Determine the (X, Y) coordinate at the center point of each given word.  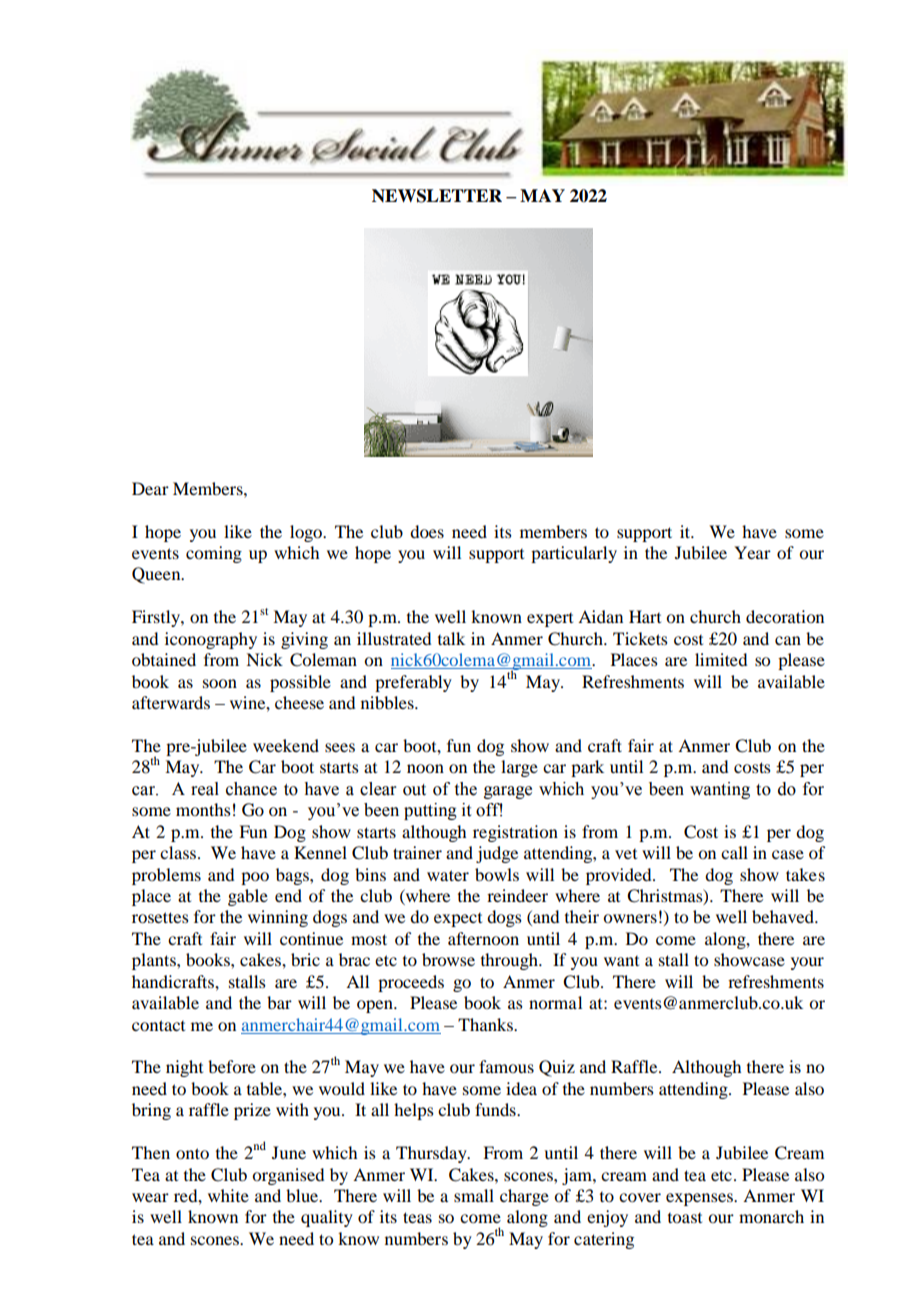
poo (255, 878)
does (427, 531)
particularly (574, 554)
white (228, 1195)
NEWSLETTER (437, 196)
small (474, 1195)
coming (214, 554)
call (734, 852)
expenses (700, 1199)
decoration (785, 616)
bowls (497, 874)
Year (752, 552)
